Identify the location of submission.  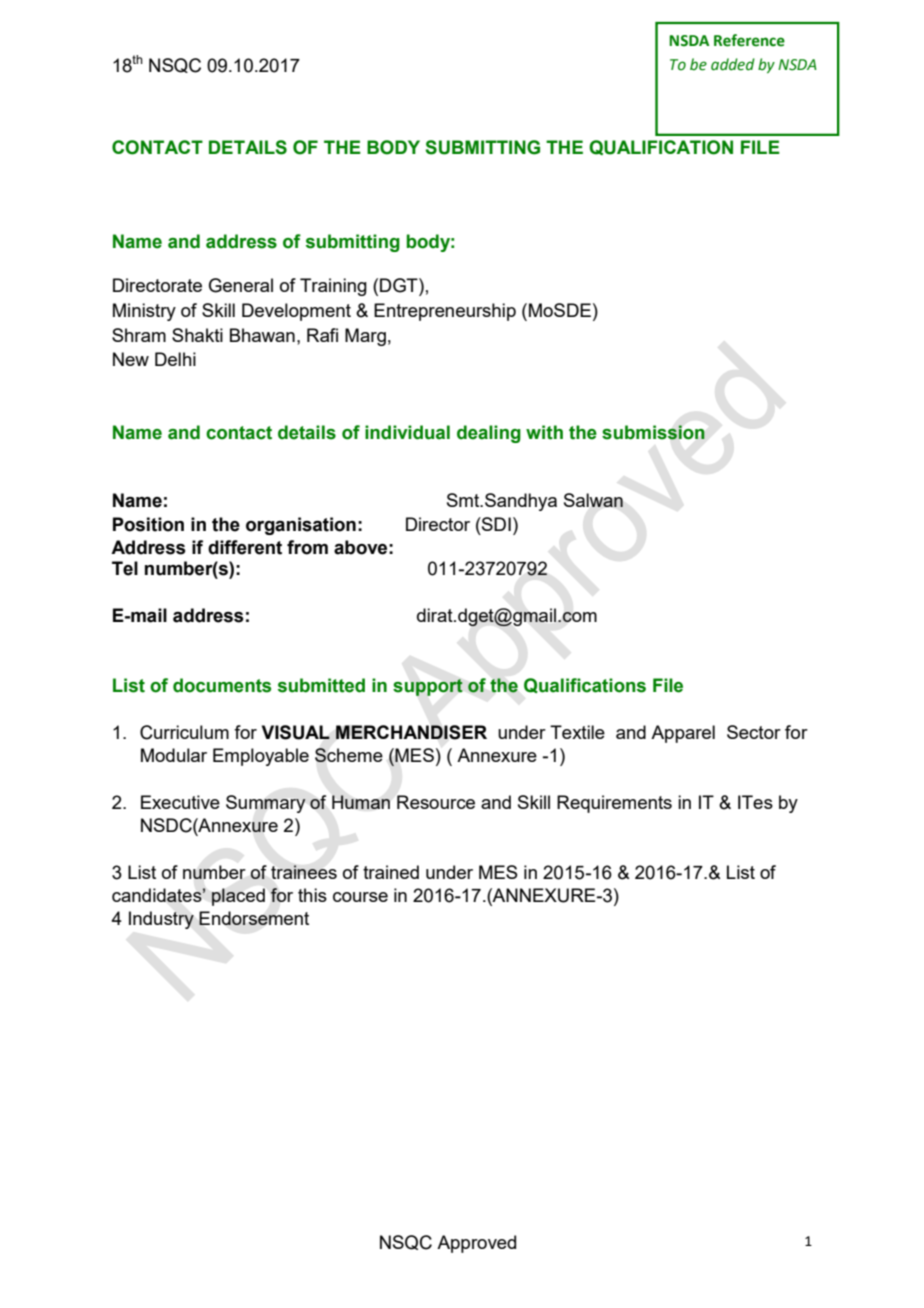
(653, 432).
